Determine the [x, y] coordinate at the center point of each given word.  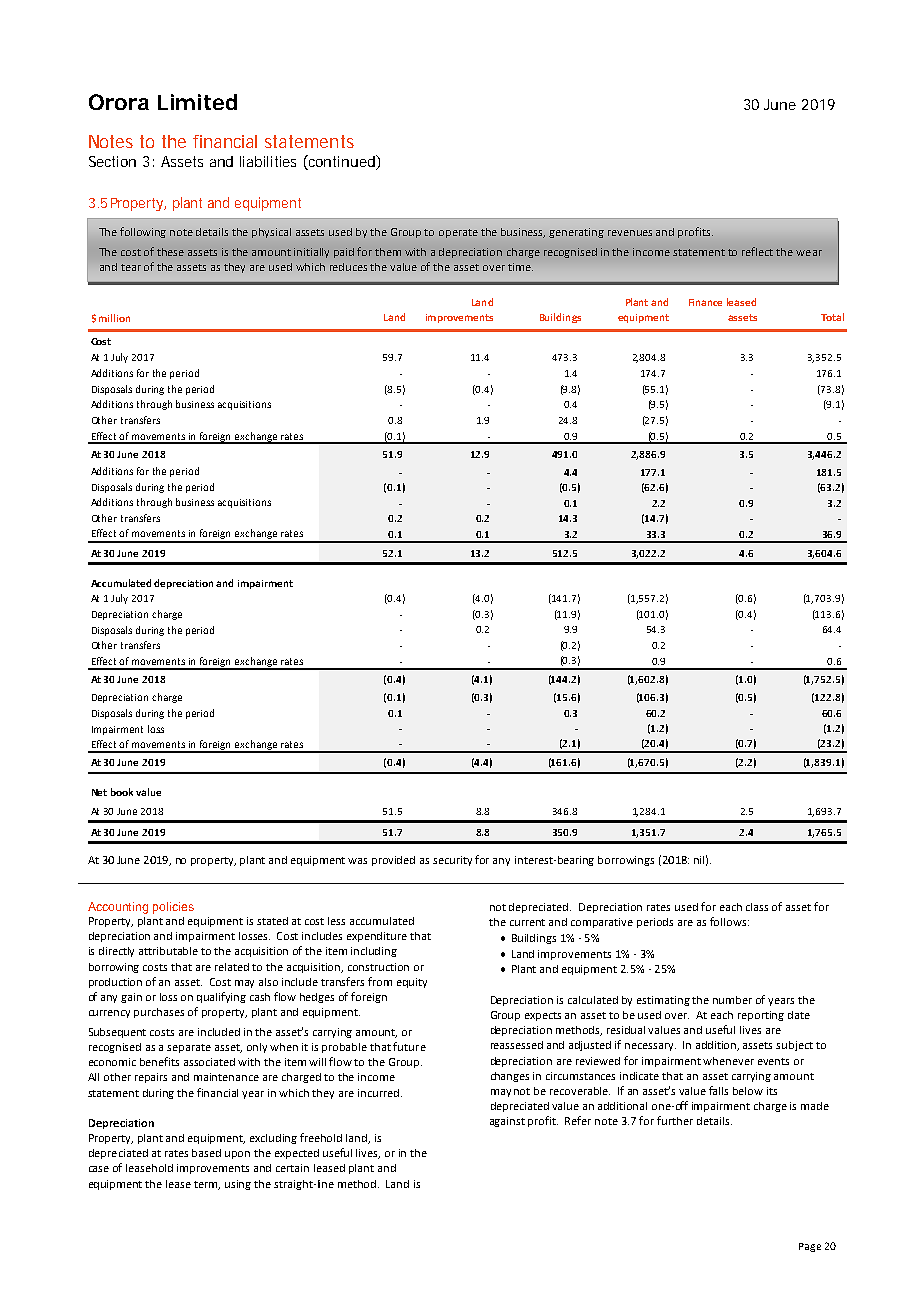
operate [458, 233]
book [122, 792]
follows [729, 921]
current [527, 922]
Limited [197, 102]
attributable [168, 951]
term [207, 1185]
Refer [578, 1120]
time [520, 267]
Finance [705, 302]
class [757, 907]
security [452, 861]
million [114, 318]
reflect [757, 251]
